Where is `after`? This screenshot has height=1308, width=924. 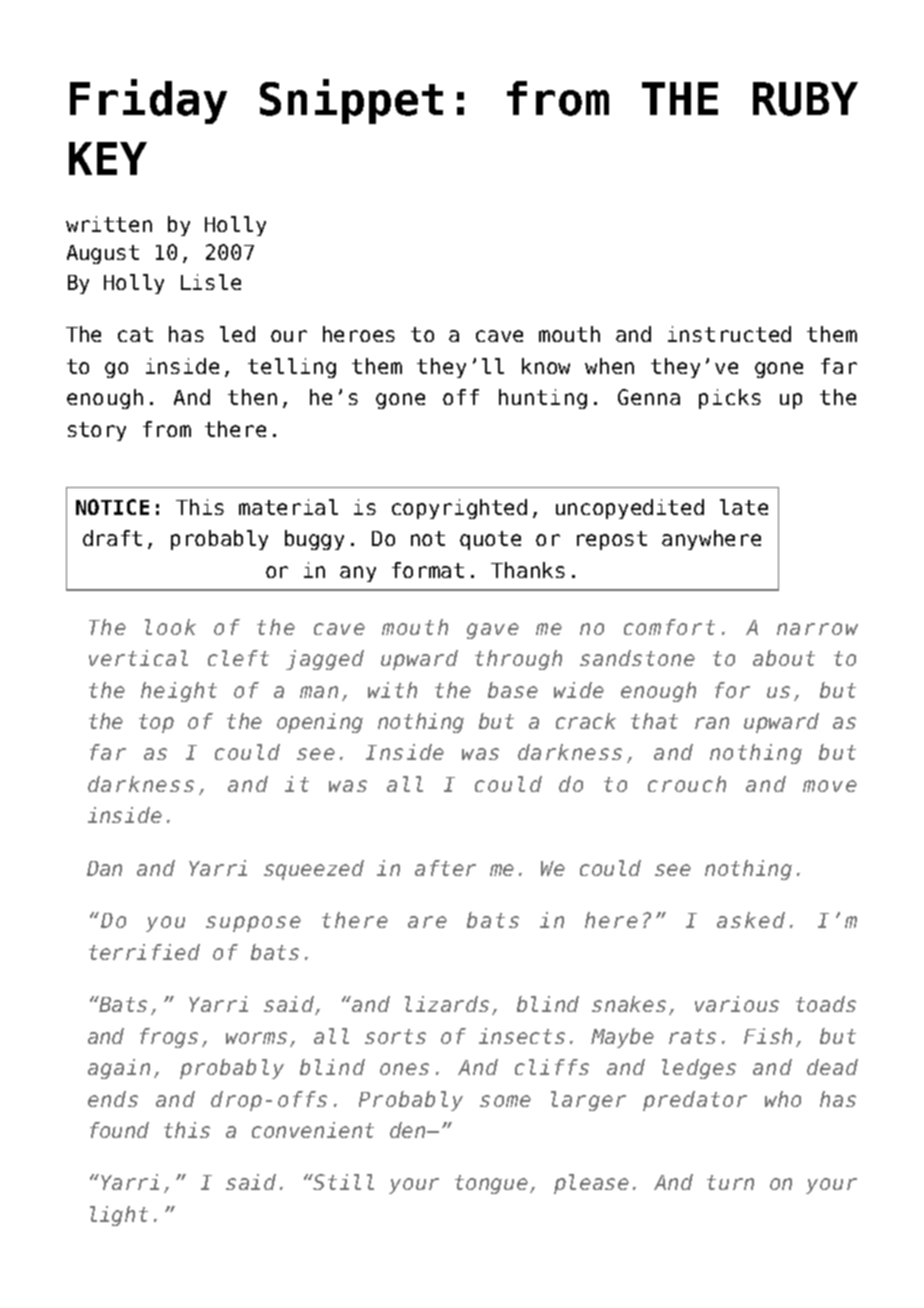 after is located at coordinates (445, 868).
